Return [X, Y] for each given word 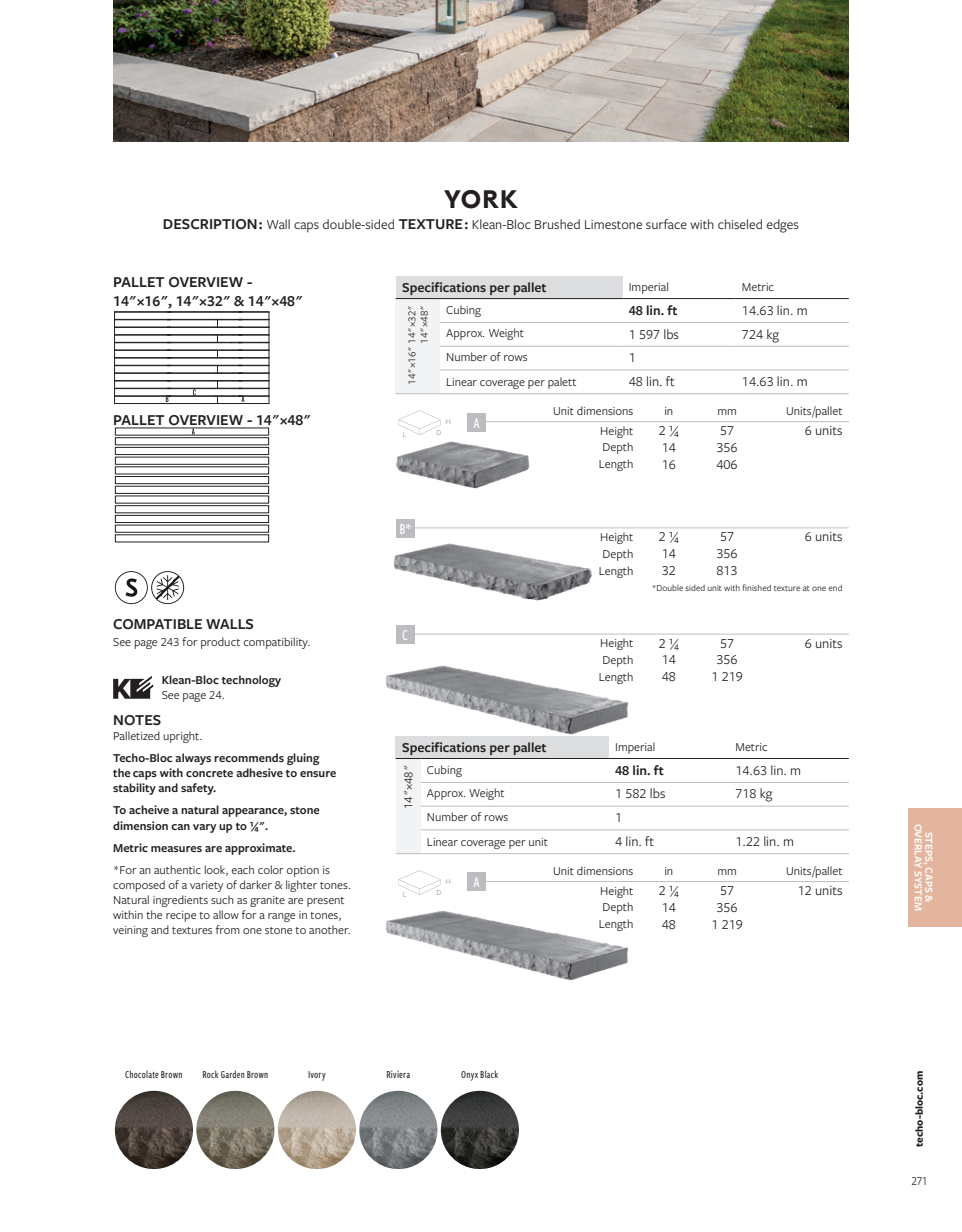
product [220, 643]
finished [756, 587]
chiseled [740, 224]
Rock [210, 1074]
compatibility [276, 643]
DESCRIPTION [210, 224]
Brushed [557, 224]
